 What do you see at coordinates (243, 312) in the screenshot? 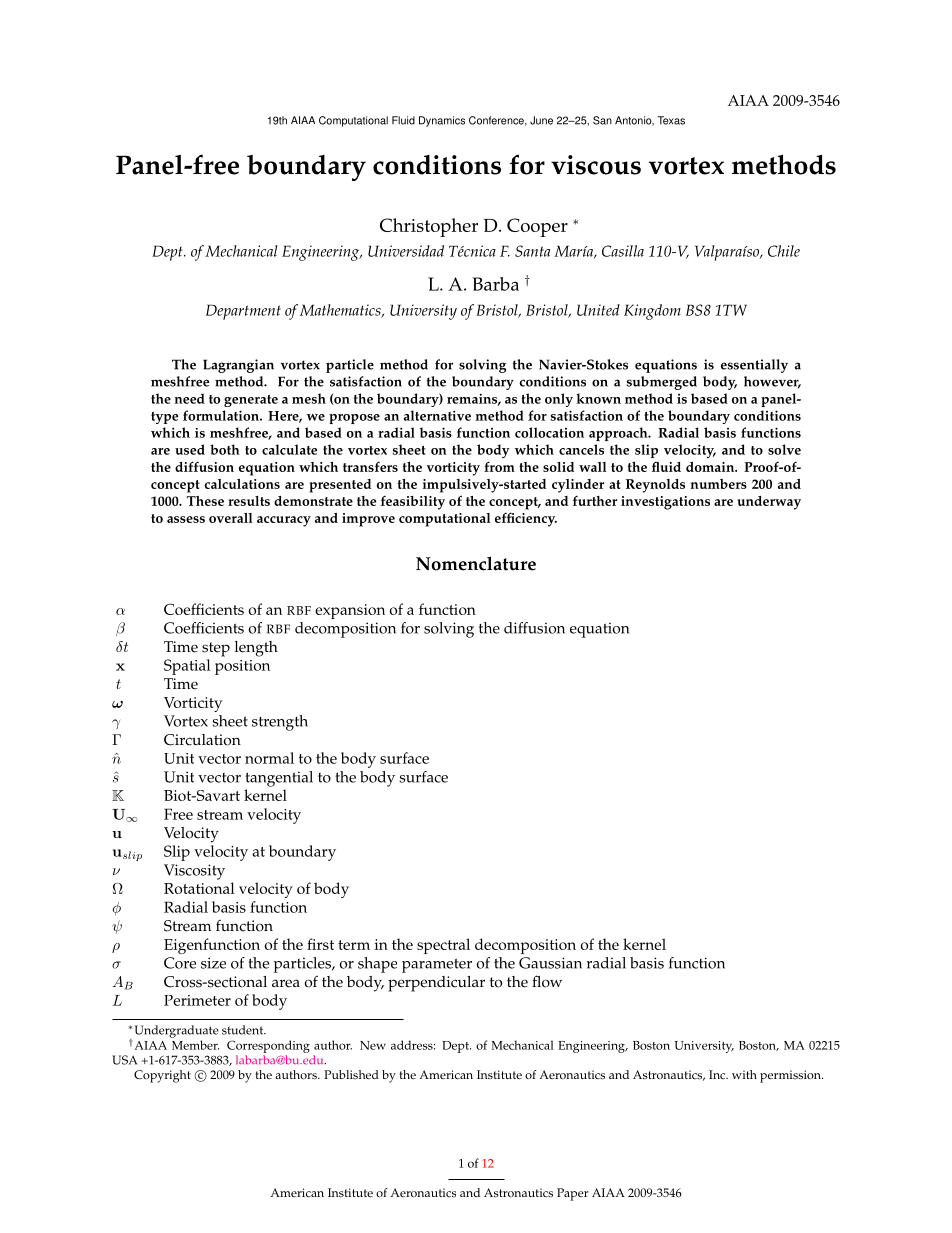
I see `Department` at bounding box center [243, 312].
